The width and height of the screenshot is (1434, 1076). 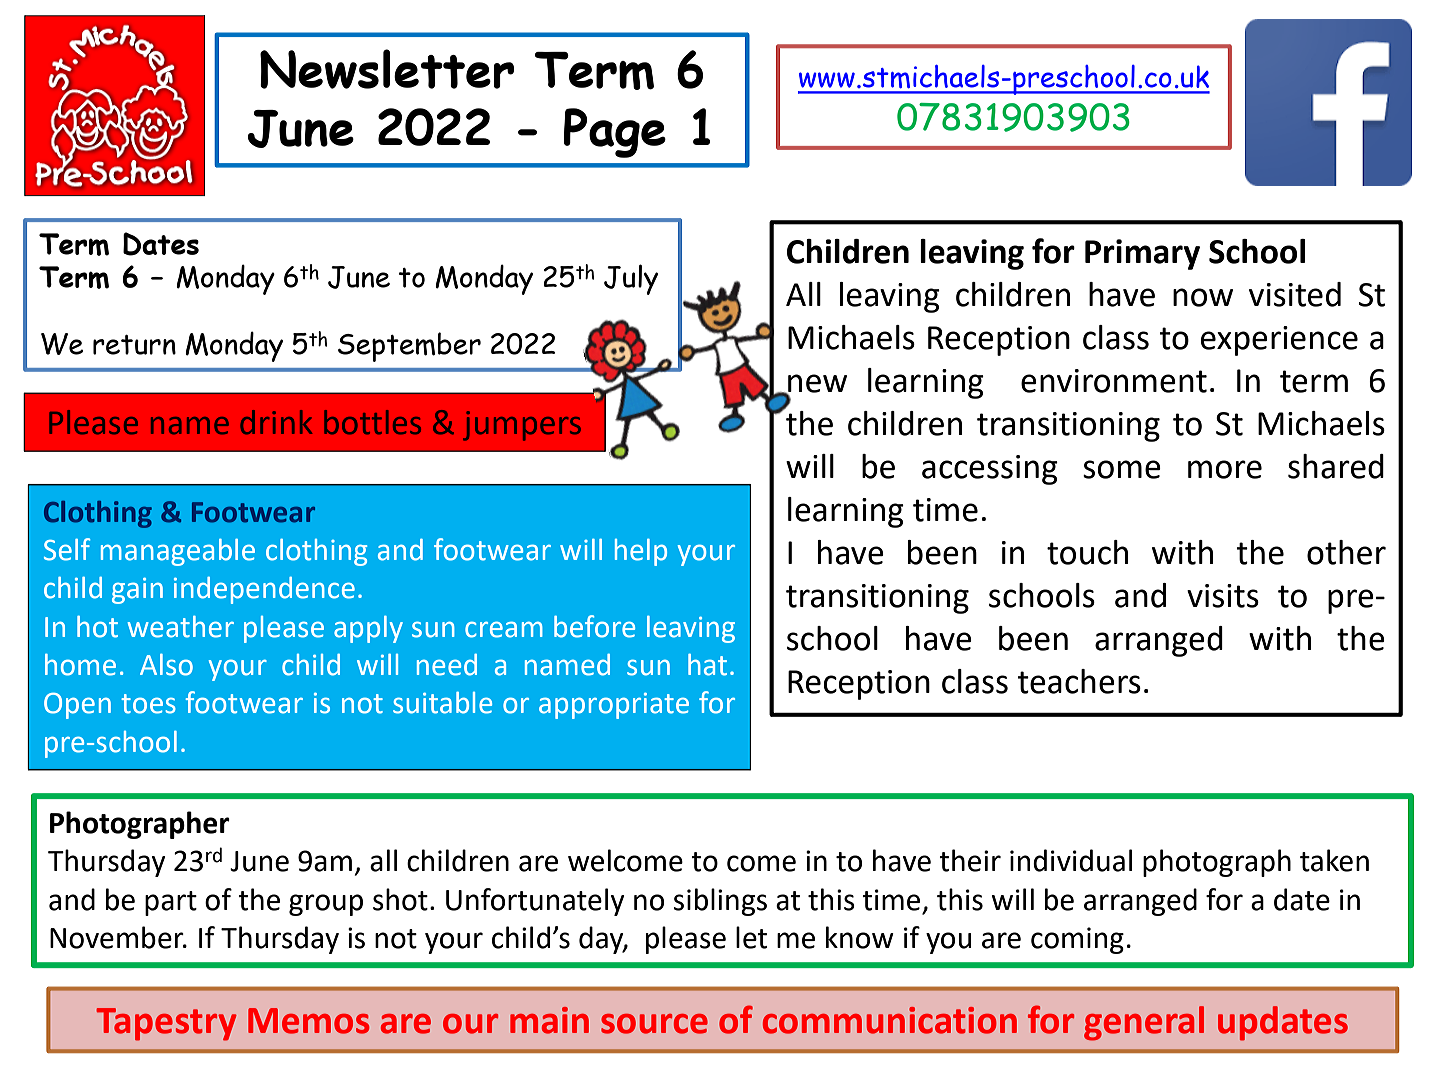 What do you see at coordinates (1087, 552) in the screenshot?
I see `touch` at bounding box center [1087, 552].
